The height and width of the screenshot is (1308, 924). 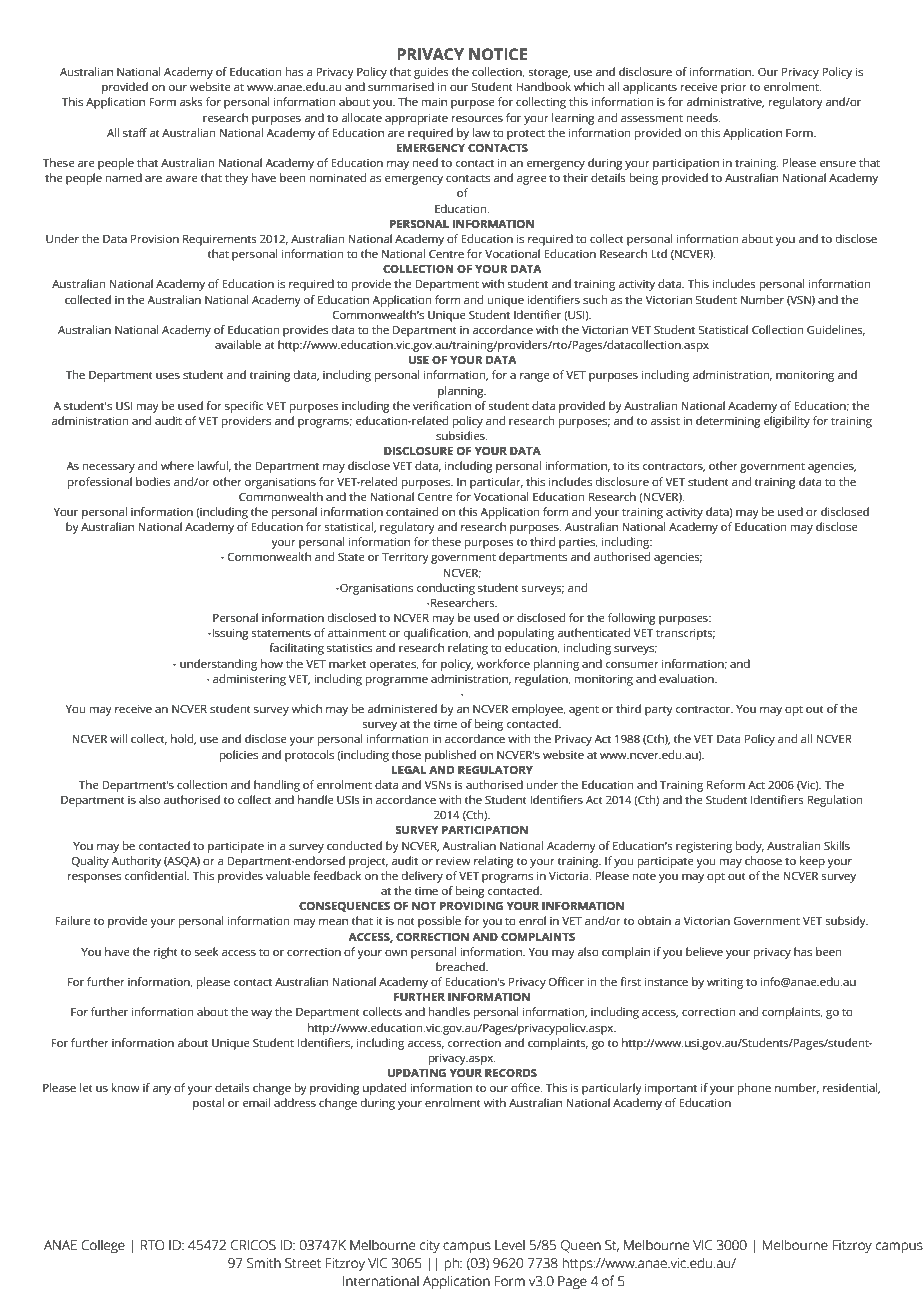 I want to click on city, so click(x=430, y=1246).
